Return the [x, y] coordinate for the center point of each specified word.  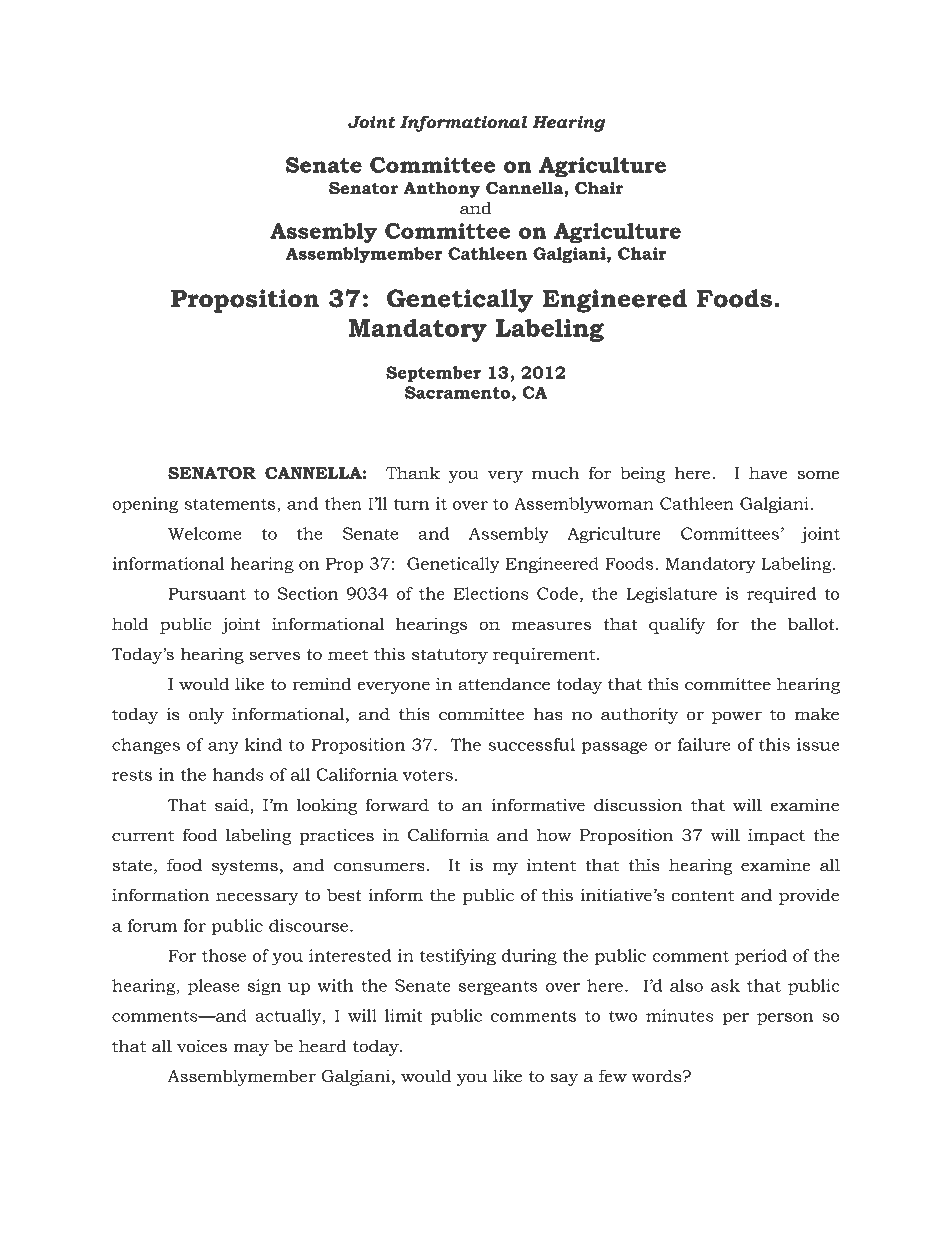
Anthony [441, 189]
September [433, 374]
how [554, 835]
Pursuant [207, 593]
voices [202, 1046]
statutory [450, 656]
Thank [413, 473]
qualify [677, 625]
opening [145, 505]
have [768, 473]
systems [245, 867]
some [818, 475]
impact [776, 836]
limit [404, 1015]
